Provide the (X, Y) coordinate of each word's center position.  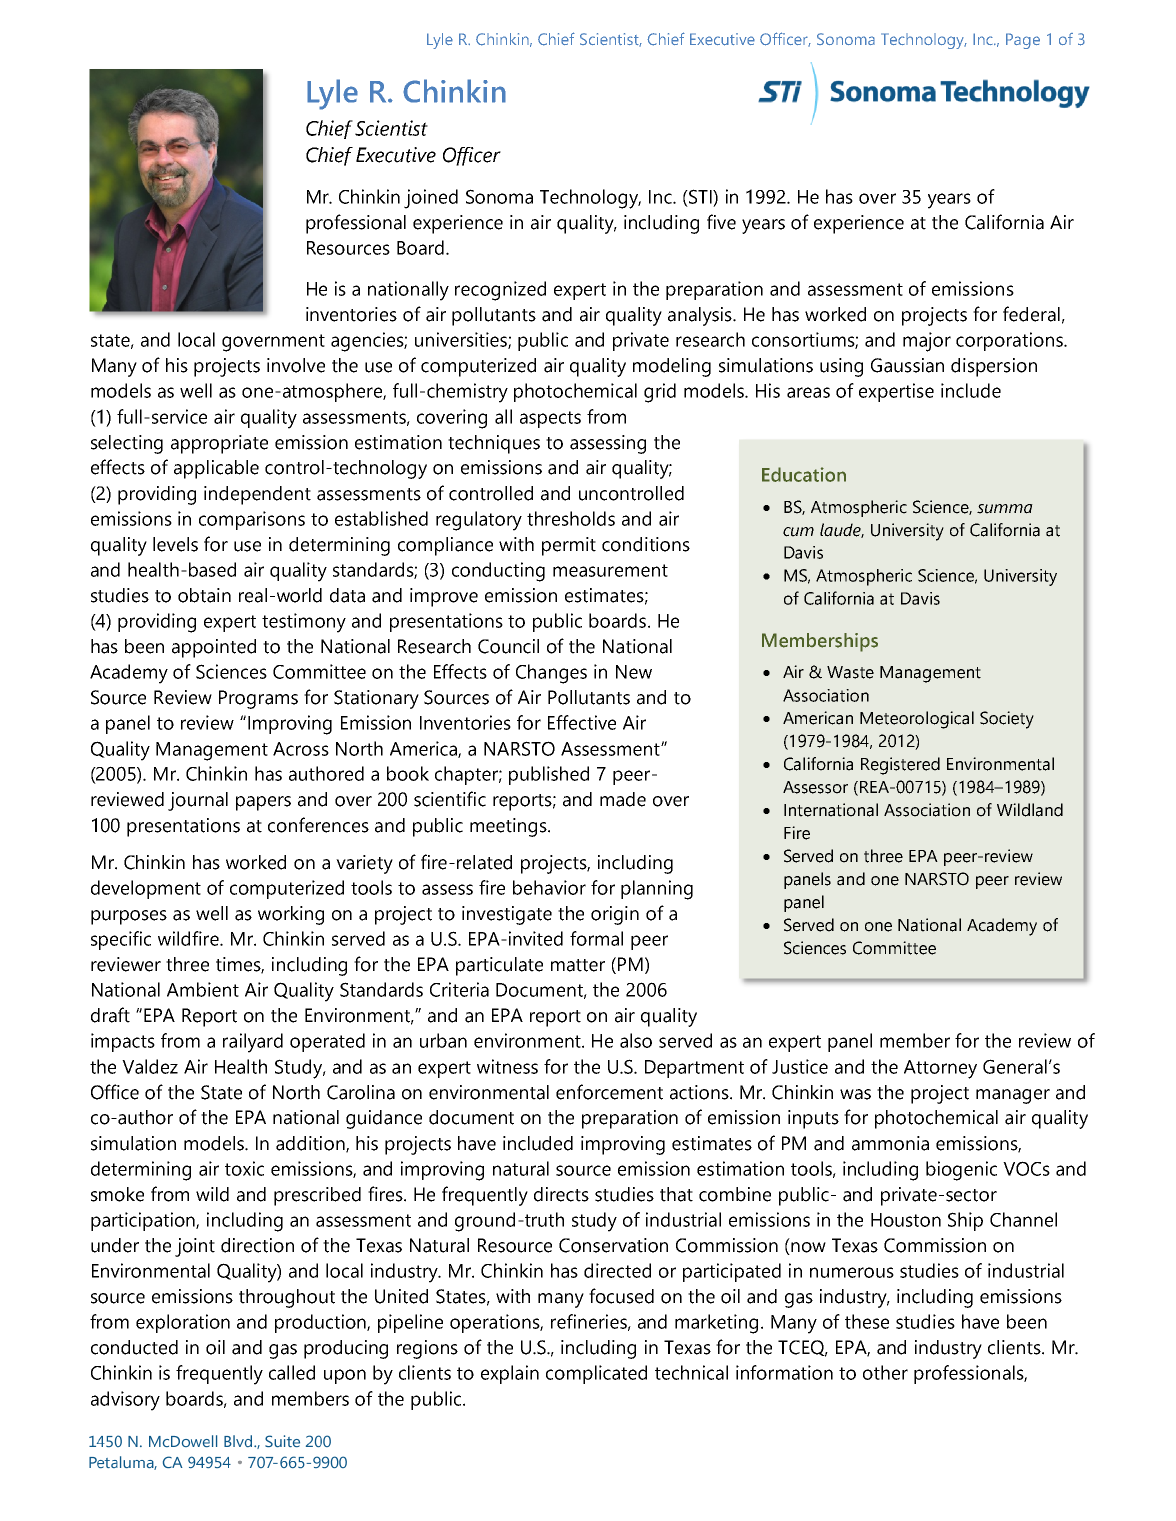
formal (596, 938)
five (721, 222)
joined (431, 199)
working (291, 915)
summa (1005, 509)
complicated (596, 1374)
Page (1023, 41)
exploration (183, 1323)
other (885, 1372)
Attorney (940, 1069)
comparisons (252, 520)
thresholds (571, 518)
